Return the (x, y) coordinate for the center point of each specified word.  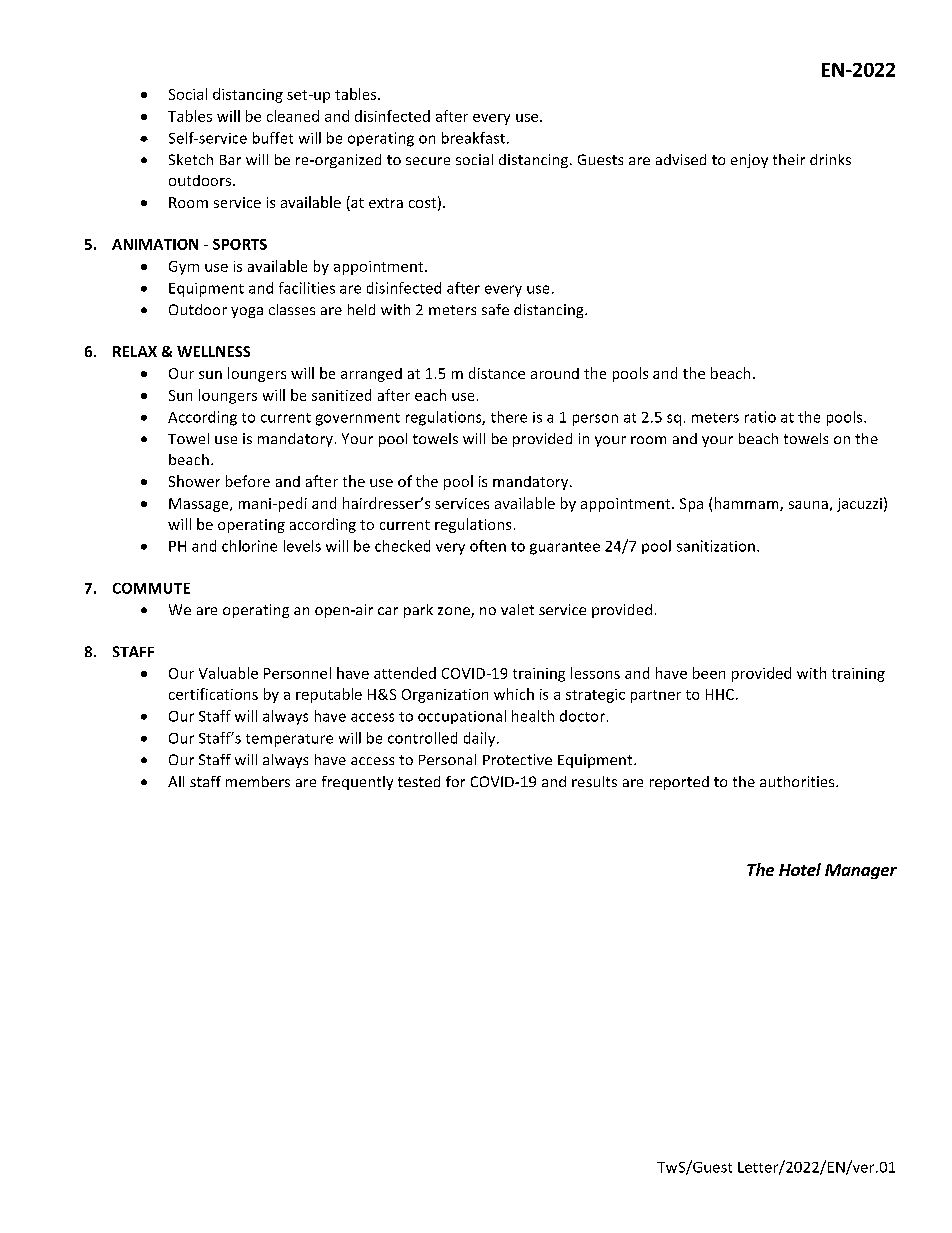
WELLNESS (213, 351)
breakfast (473, 138)
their (789, 159)
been (709, 673)
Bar (230, 160)
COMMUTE (151, 588)
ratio (760, 417)
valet (517, 609)
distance (497, 373)
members (258, 781)
